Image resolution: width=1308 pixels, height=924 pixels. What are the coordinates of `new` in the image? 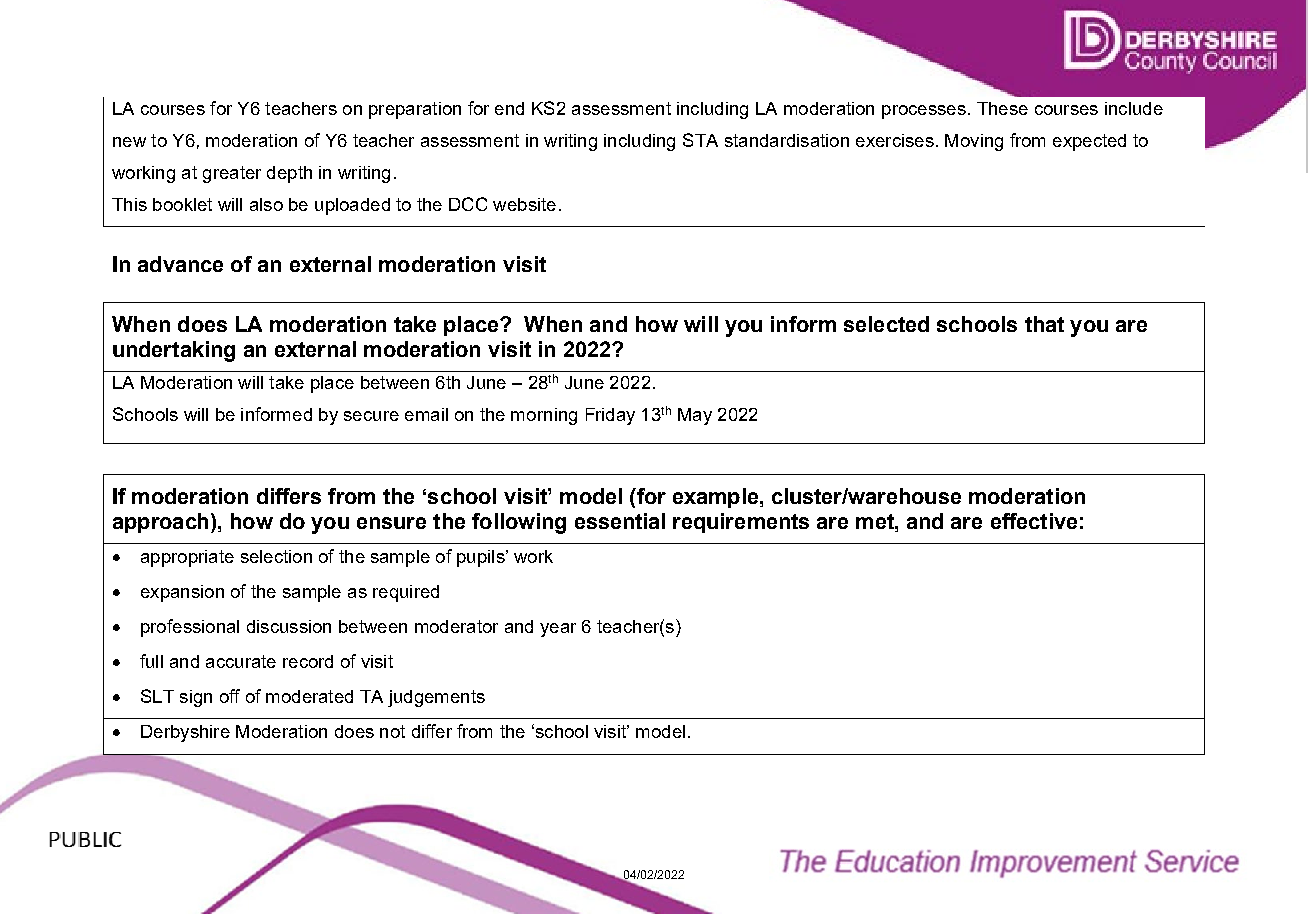 It's located at (129, 142).
